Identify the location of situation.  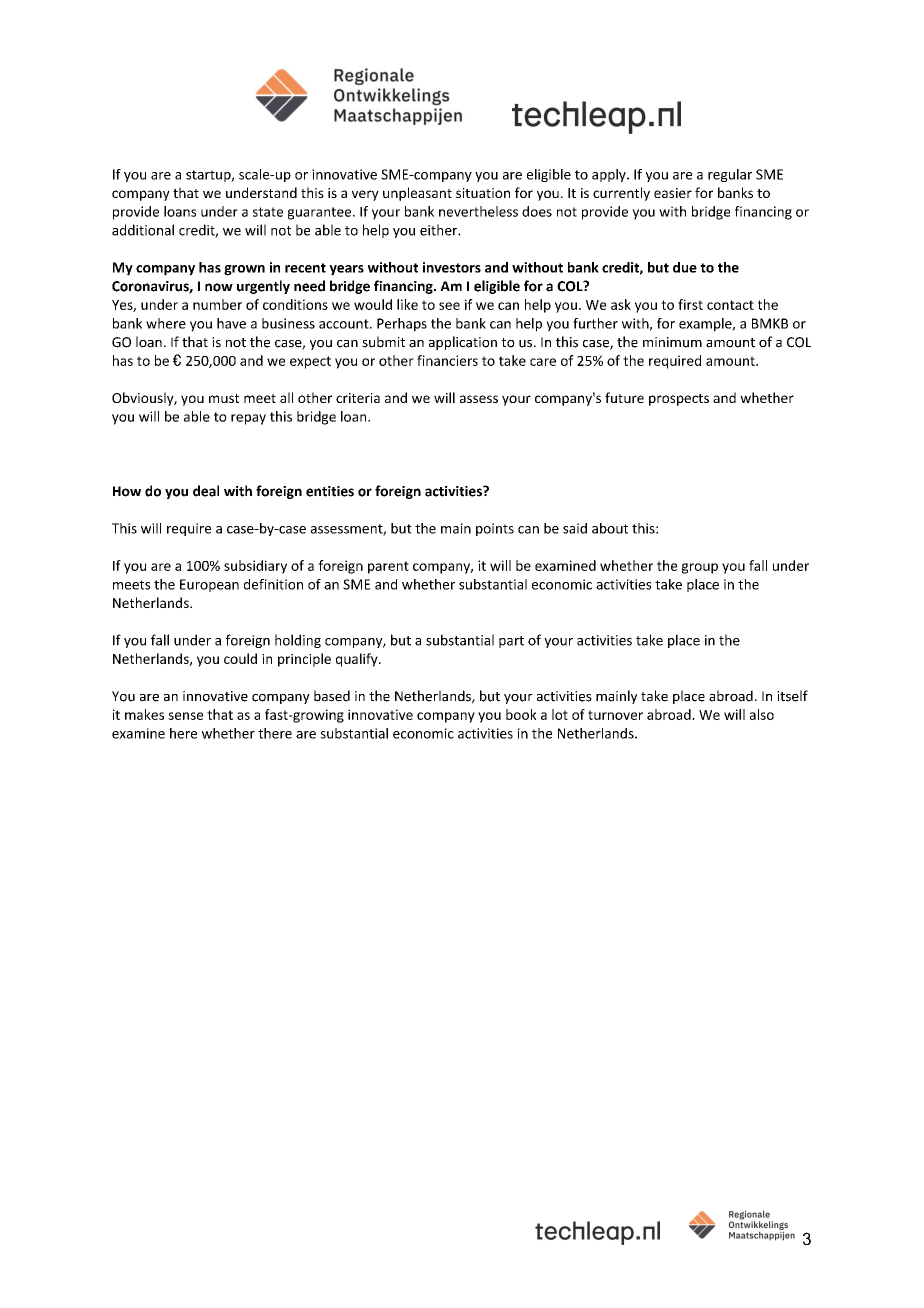
(483, 193).
